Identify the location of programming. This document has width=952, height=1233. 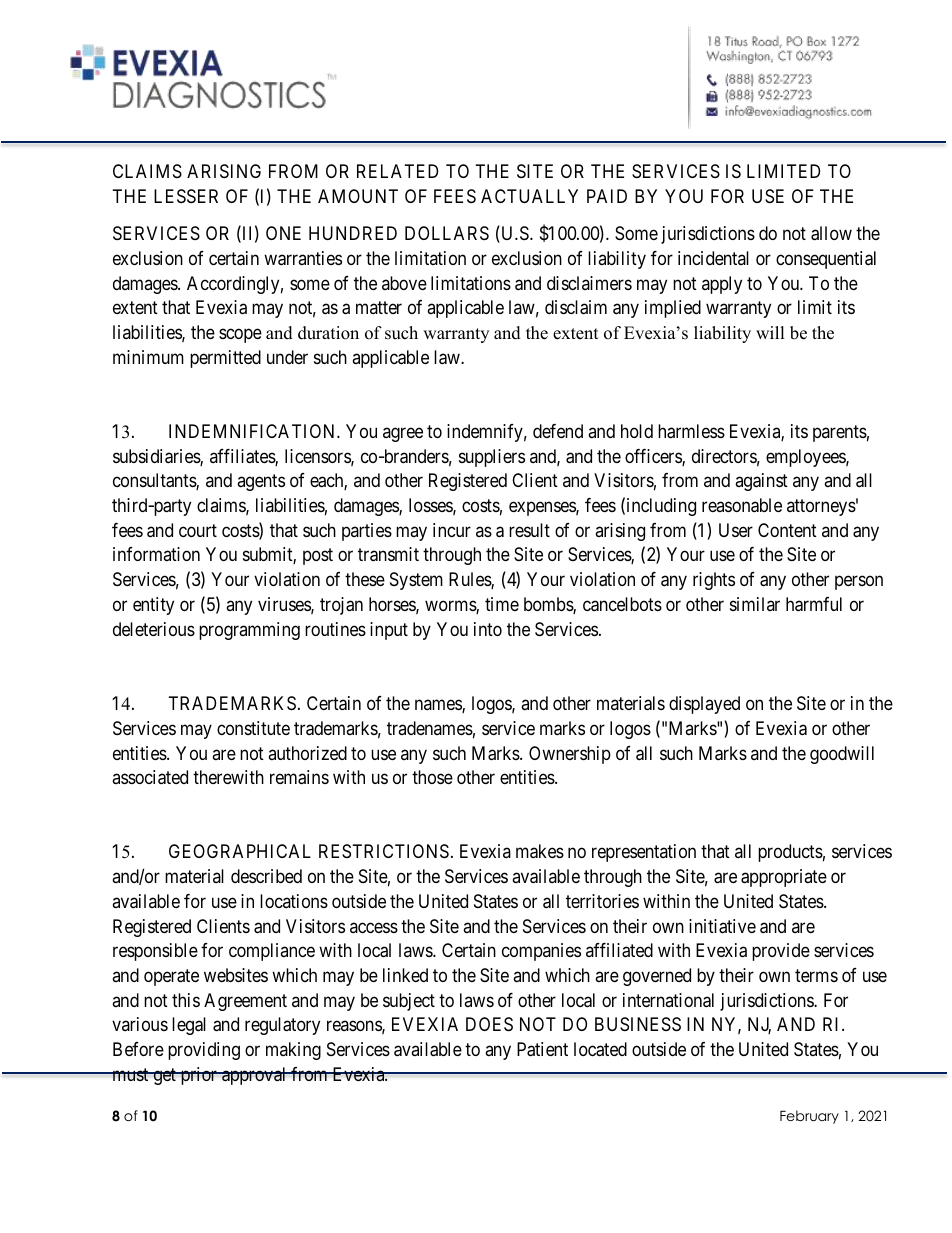
(249, 631).
